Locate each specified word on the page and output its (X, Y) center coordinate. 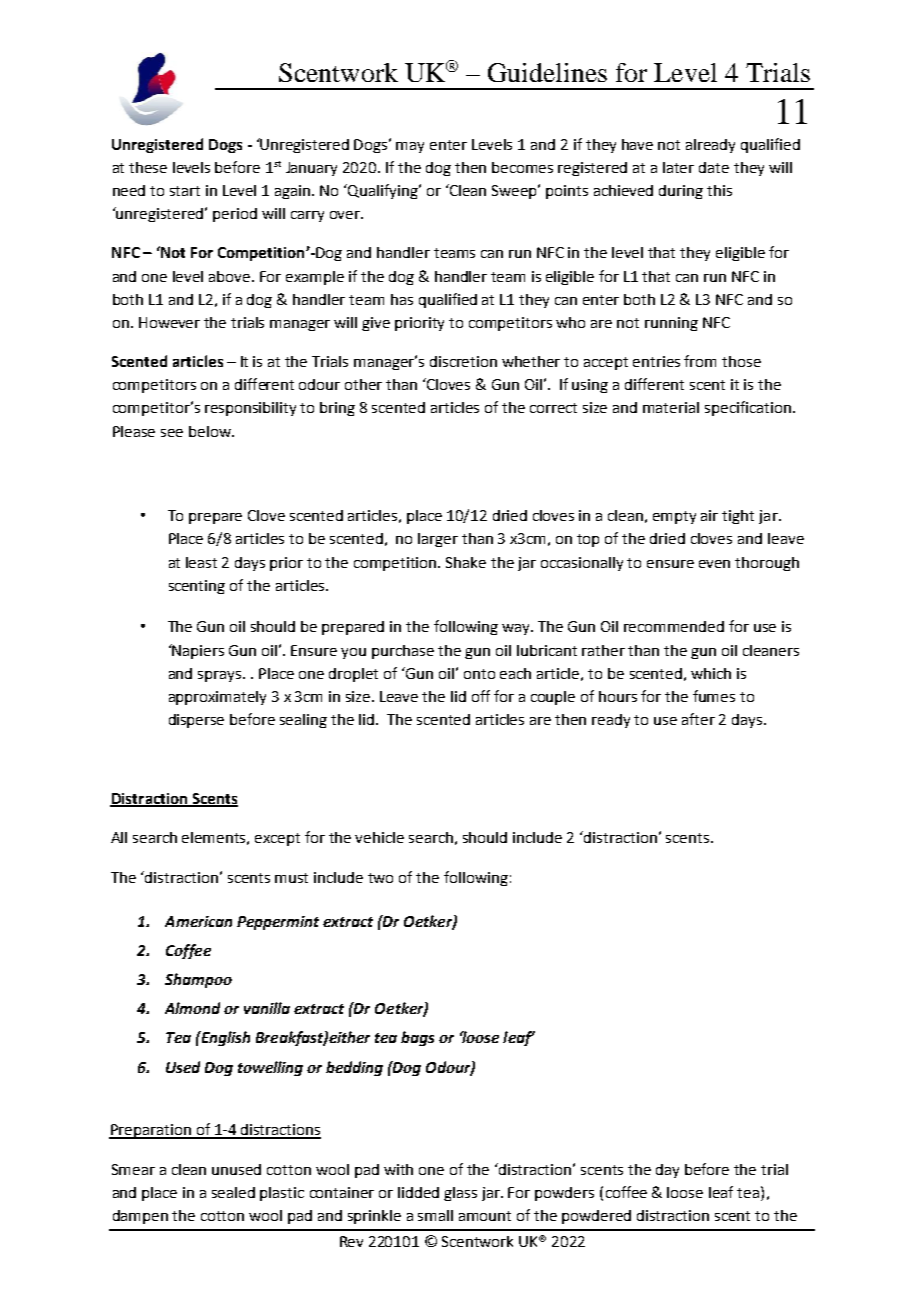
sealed (233, 1192)
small (435, 1215)
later (678, 167)
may (410, 147)
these (148, 167)
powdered (596, 1217)
